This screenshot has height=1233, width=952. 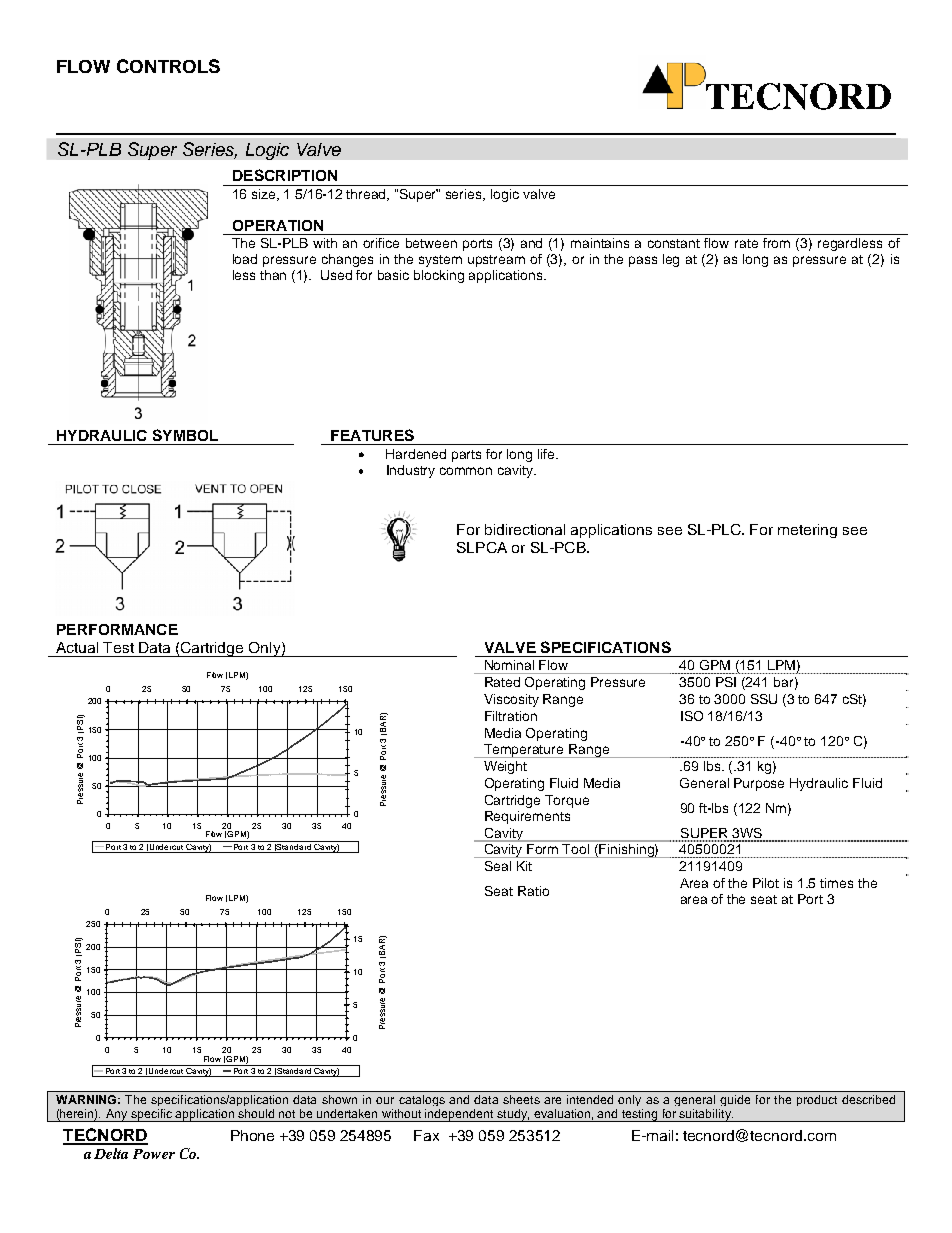 I want to click on Nominal, so click(x=509, y=665).
